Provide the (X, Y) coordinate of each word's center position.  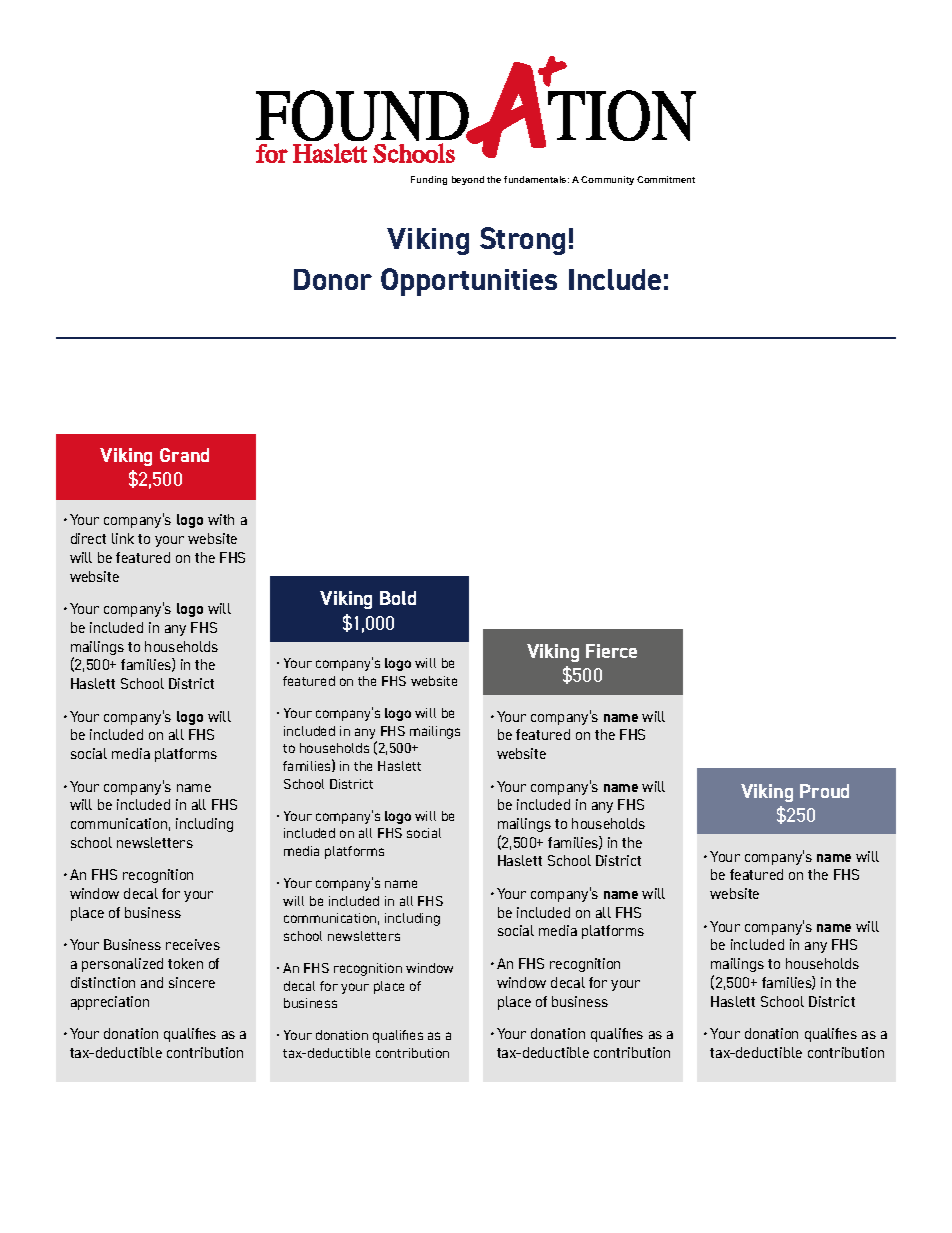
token (185, 963)
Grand (184, 455)
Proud (824, 791)
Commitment (666, 179)
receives (193, 944)
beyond (468, 180)
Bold (398, 598)
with (221, 519)
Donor (333, 279)
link (123, 538)
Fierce (611, 651)
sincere (192, 982)
